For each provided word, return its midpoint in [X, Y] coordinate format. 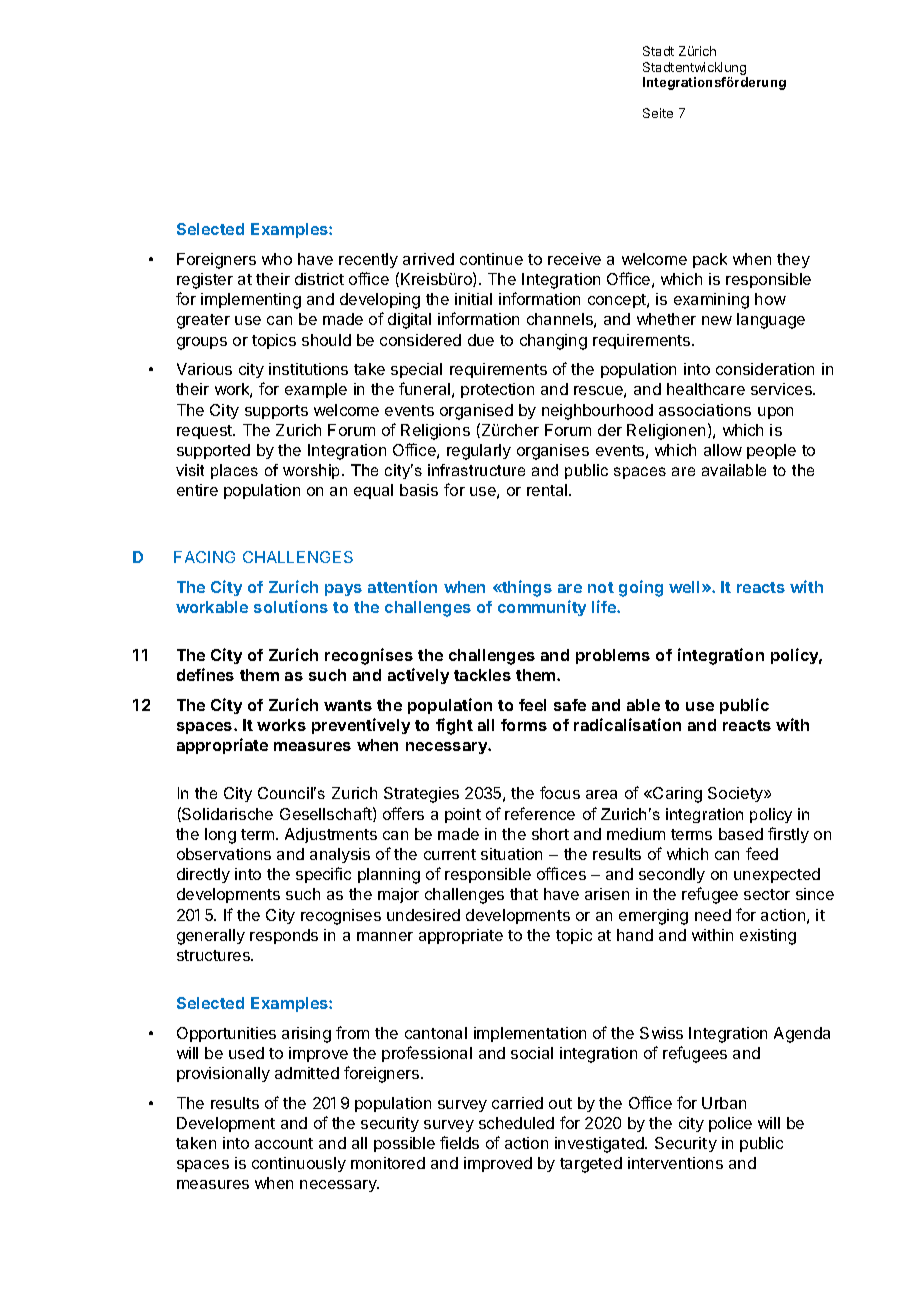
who [277, 259]
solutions [291, 606]
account [284, 1143]
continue [491, 259]
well [686, 587]
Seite [658, 113]
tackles [482, 675]
